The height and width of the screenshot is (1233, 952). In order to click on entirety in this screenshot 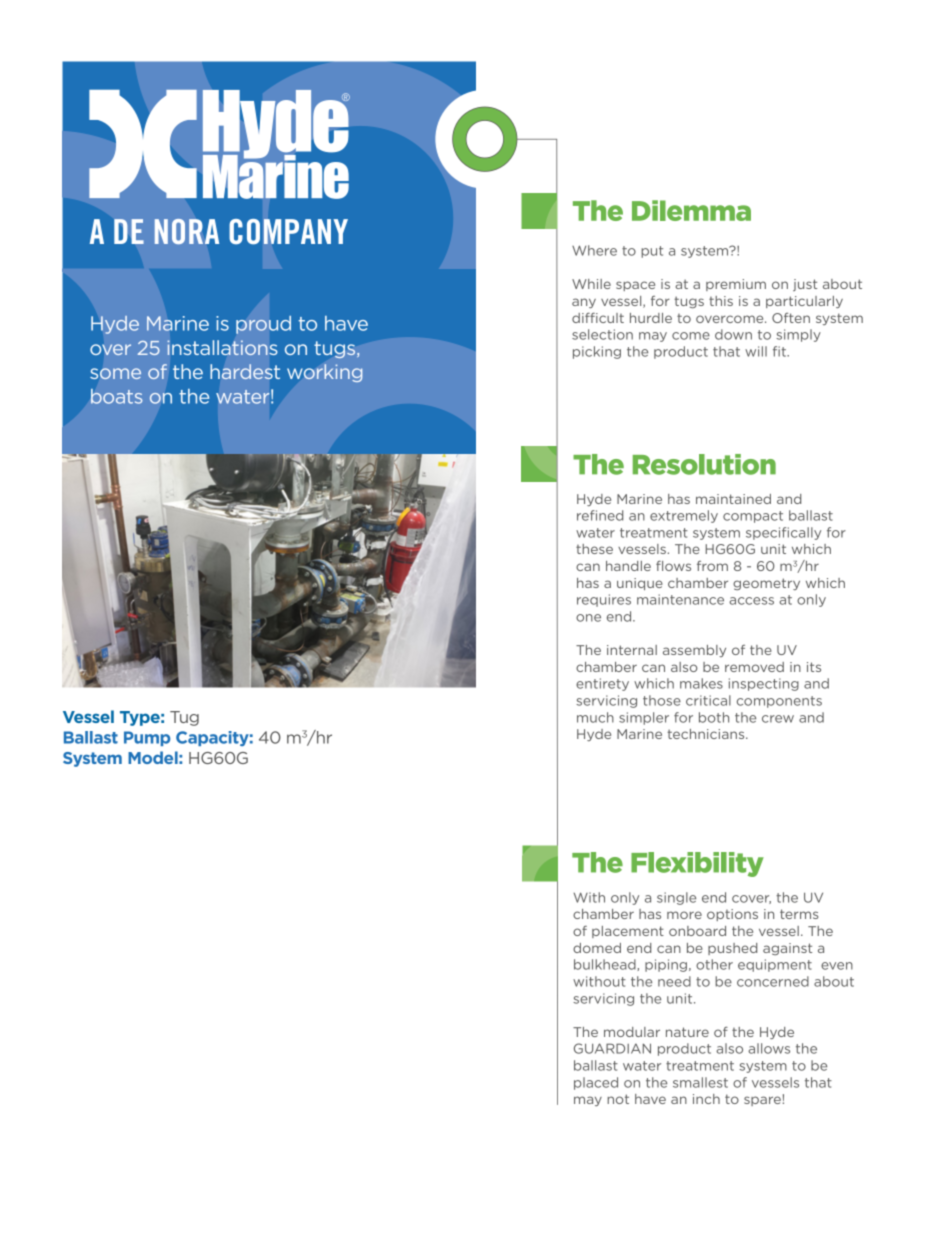, I will do `click(602, 684)`.
